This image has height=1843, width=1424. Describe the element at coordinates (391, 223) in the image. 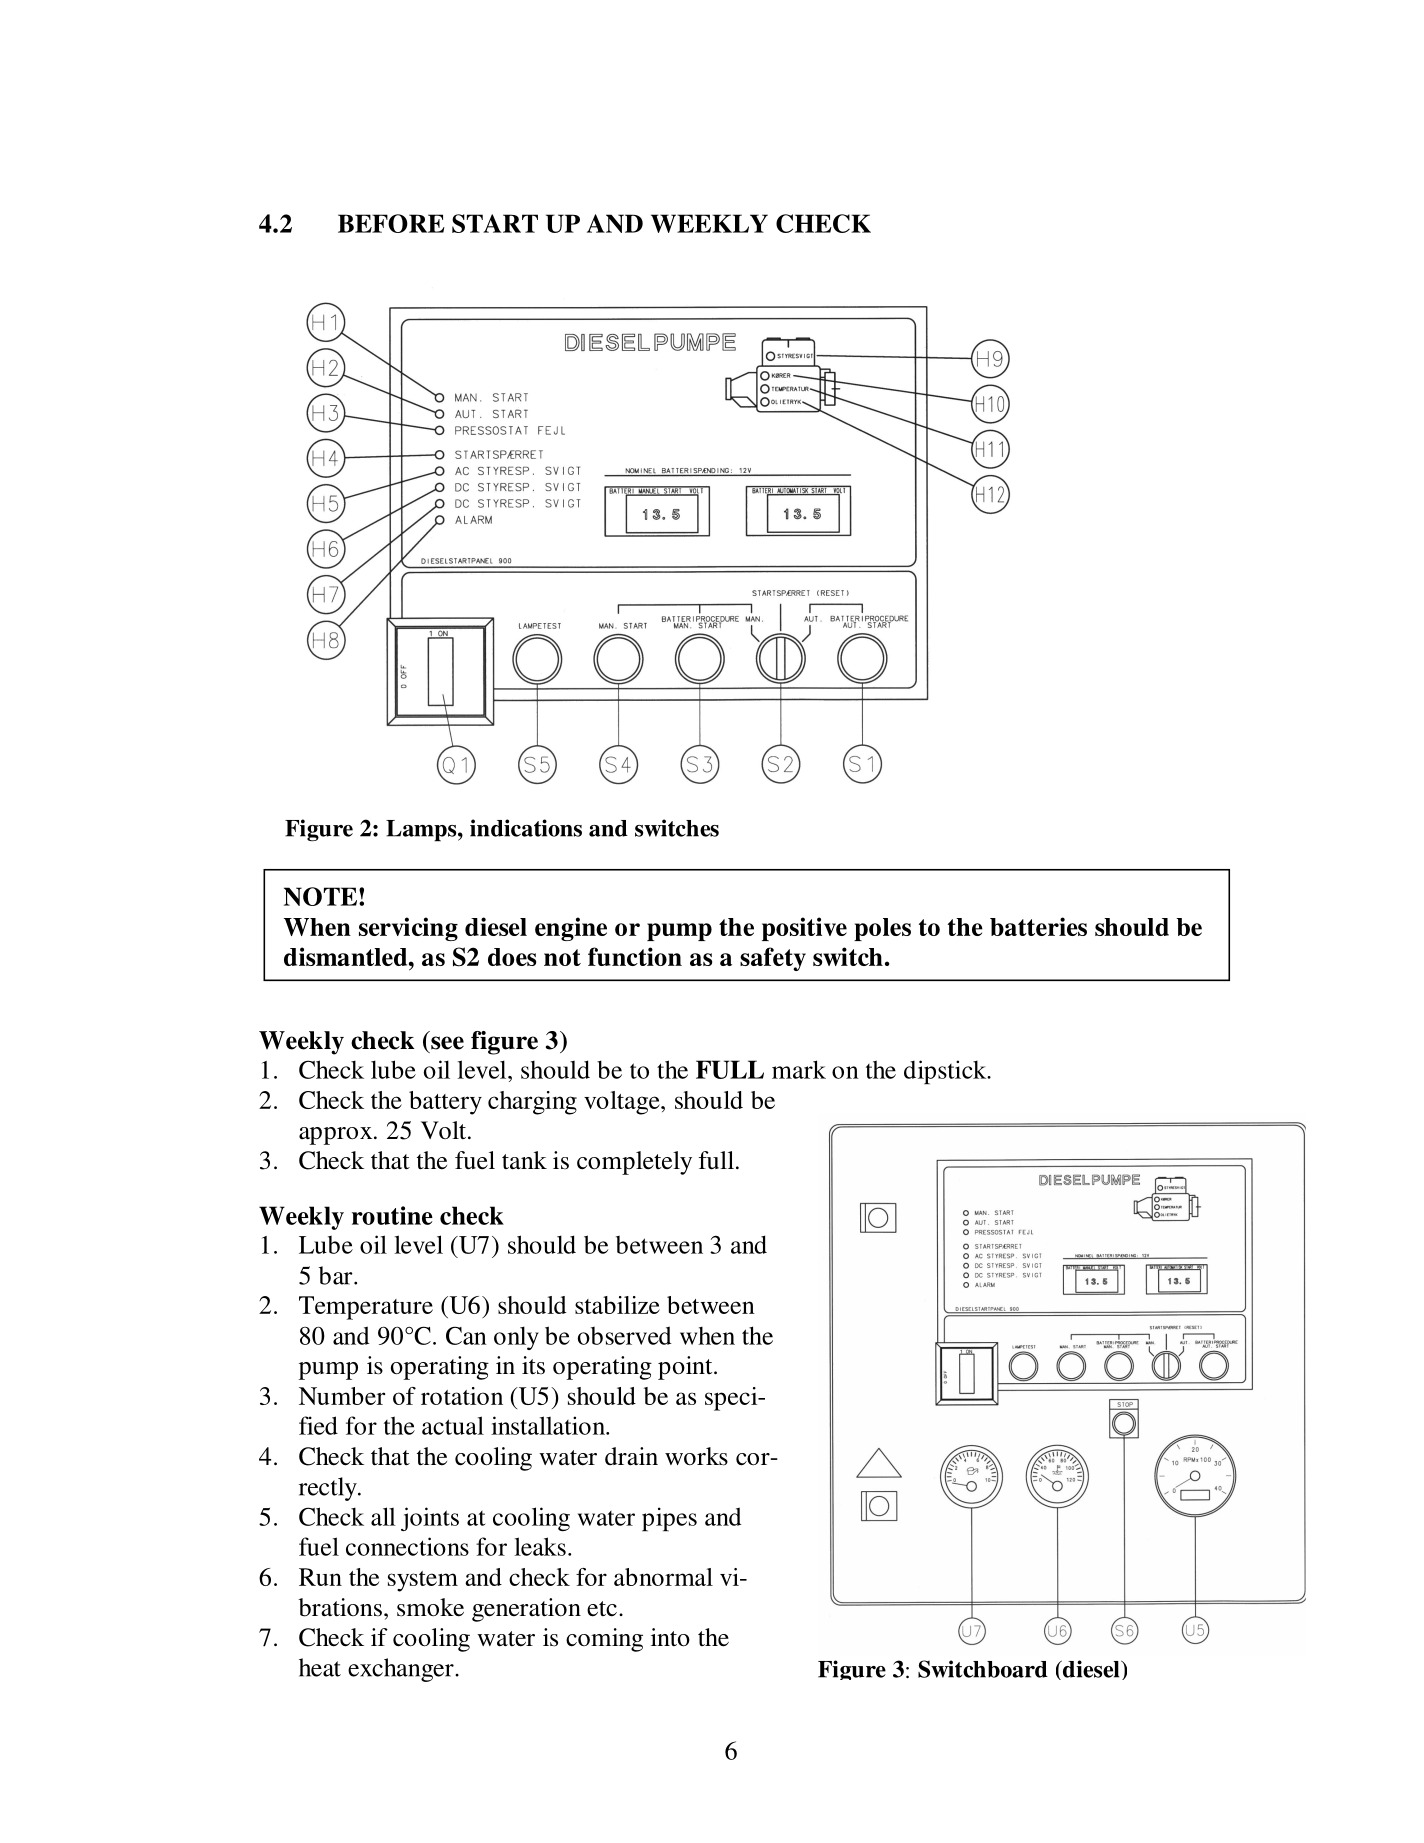

I see `BEFORE` at that location.
